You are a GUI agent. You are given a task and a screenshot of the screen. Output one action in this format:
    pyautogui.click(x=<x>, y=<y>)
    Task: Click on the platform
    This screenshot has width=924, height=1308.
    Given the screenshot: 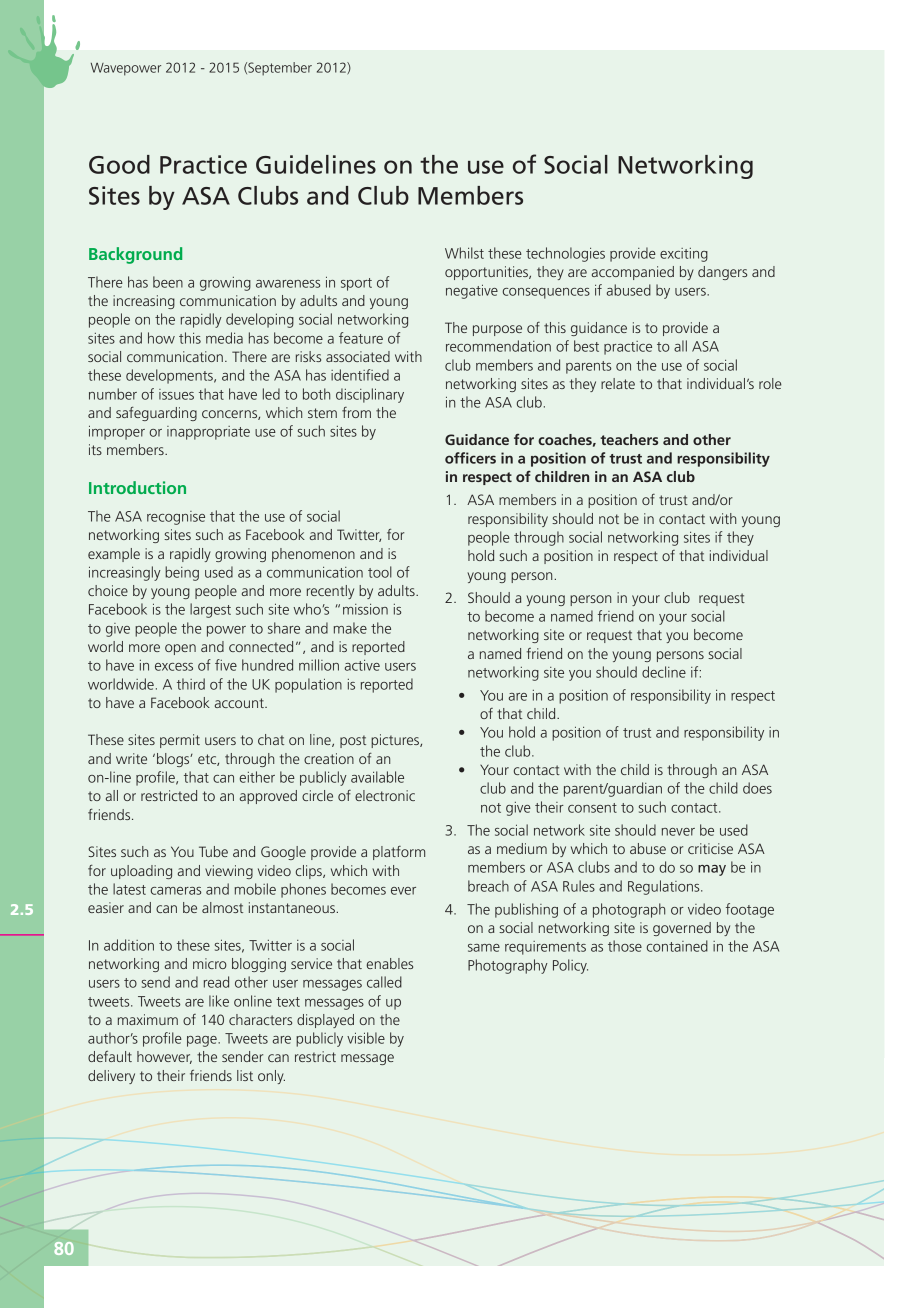 What is the action you would take?
    pyautogui.click(x=399, y=853)
